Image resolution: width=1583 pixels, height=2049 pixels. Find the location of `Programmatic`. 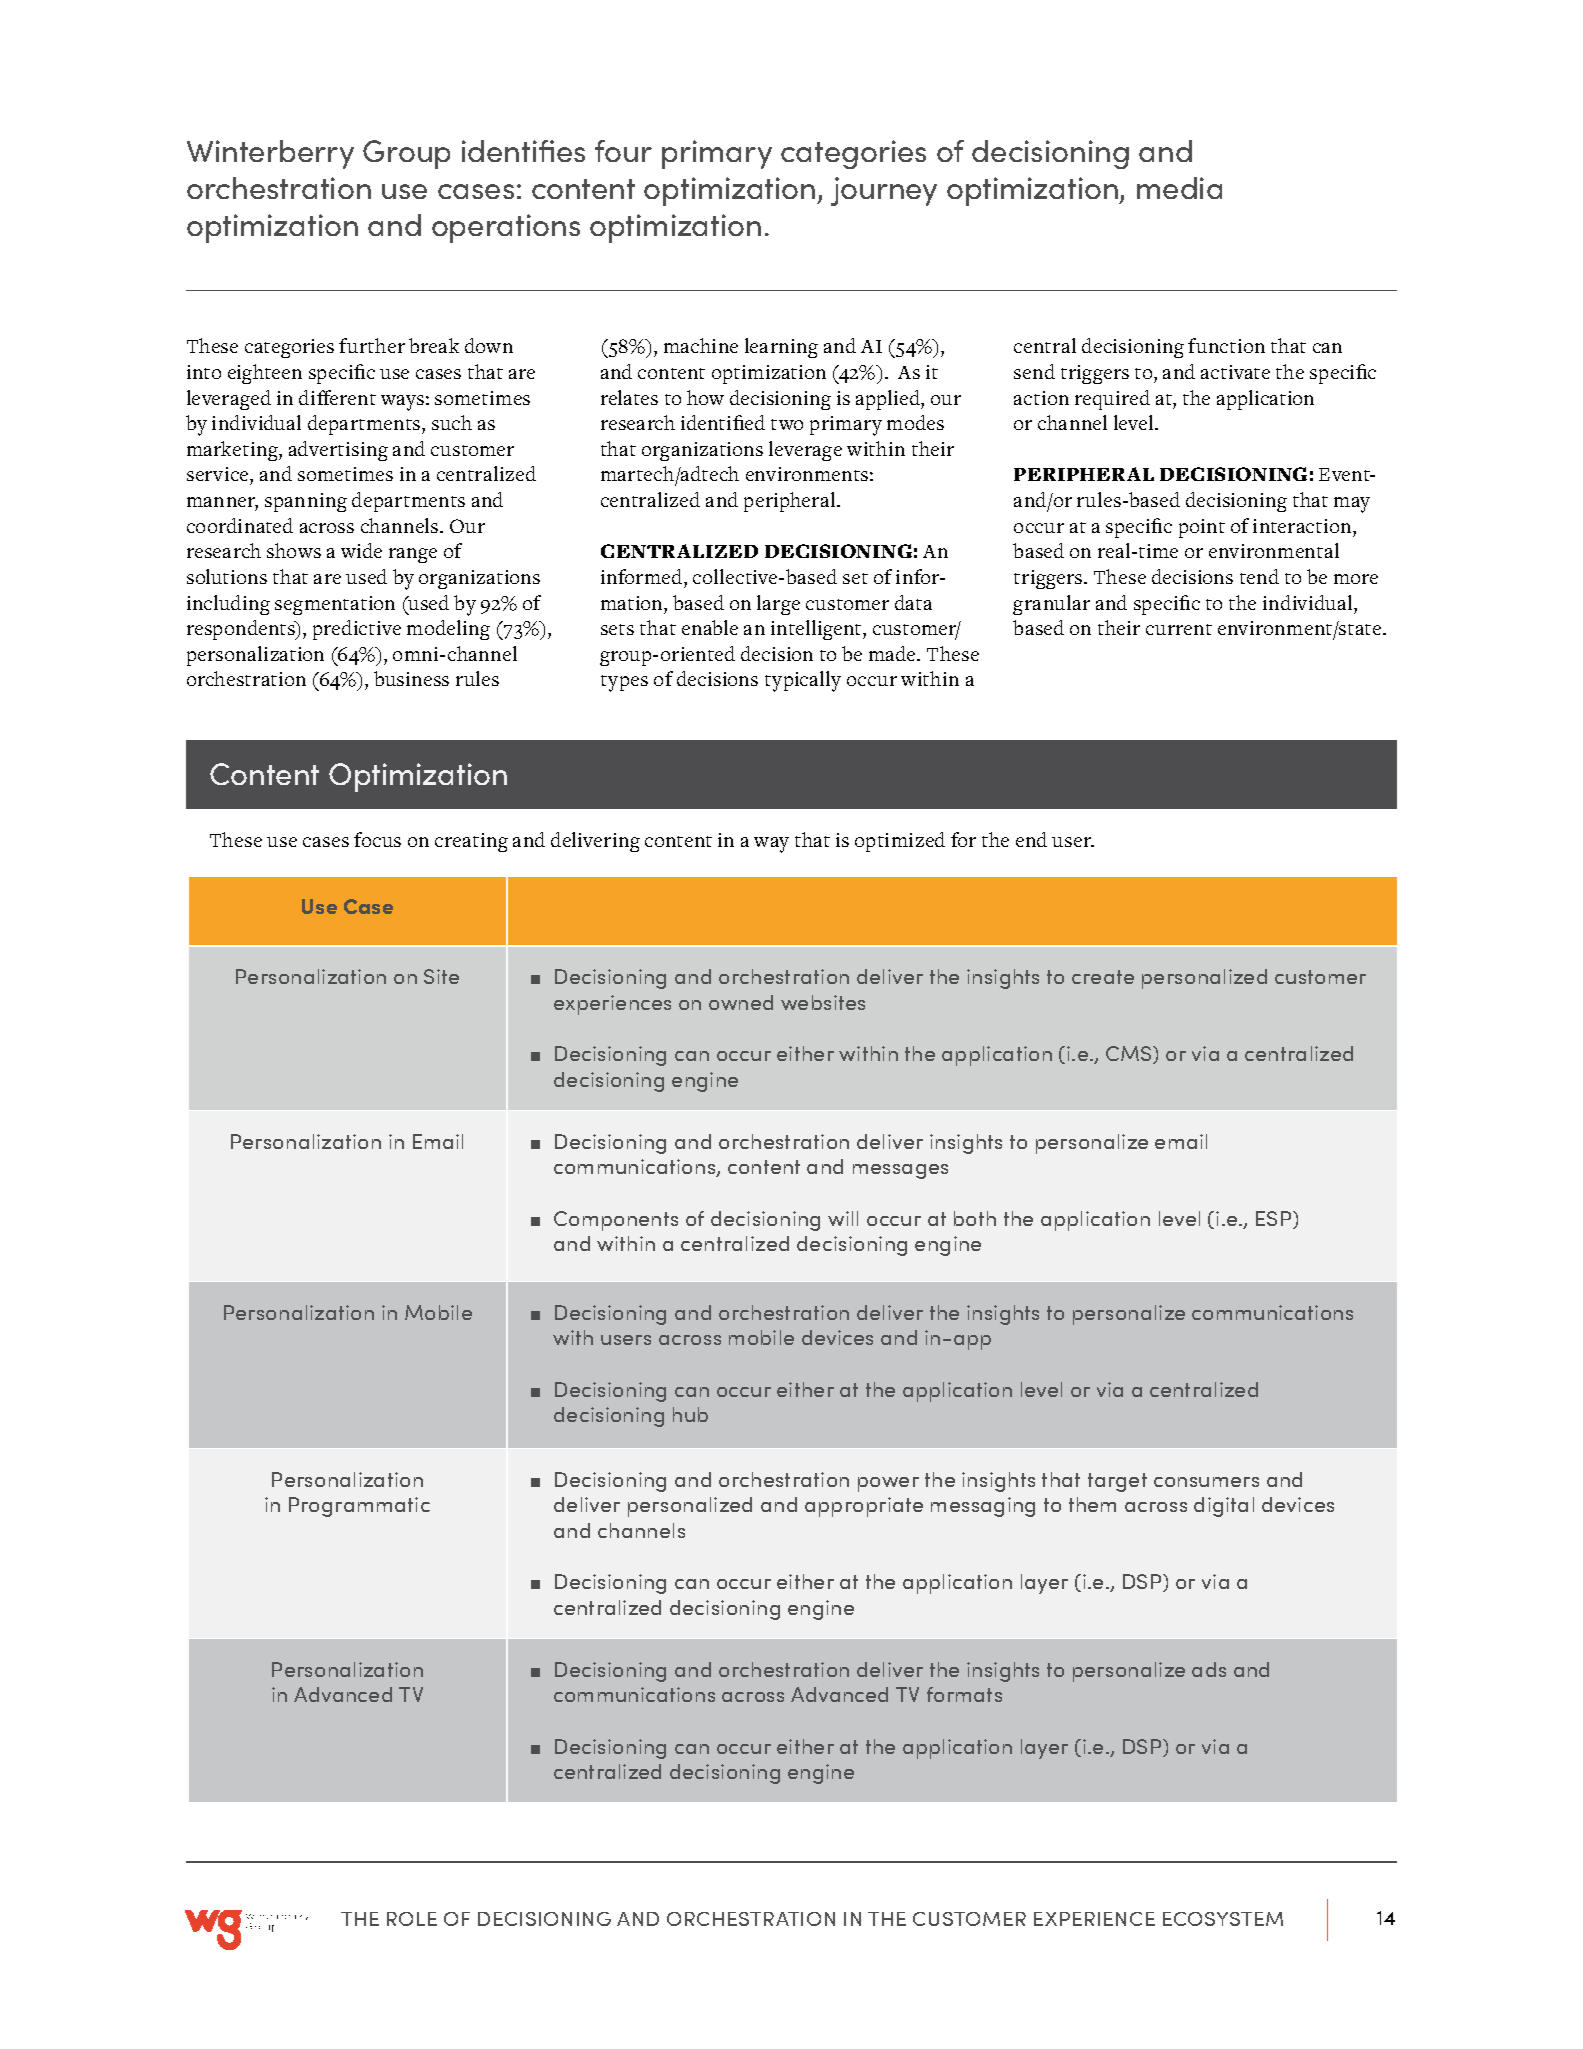

Programmatic is located at coordinates (359, 1507).
